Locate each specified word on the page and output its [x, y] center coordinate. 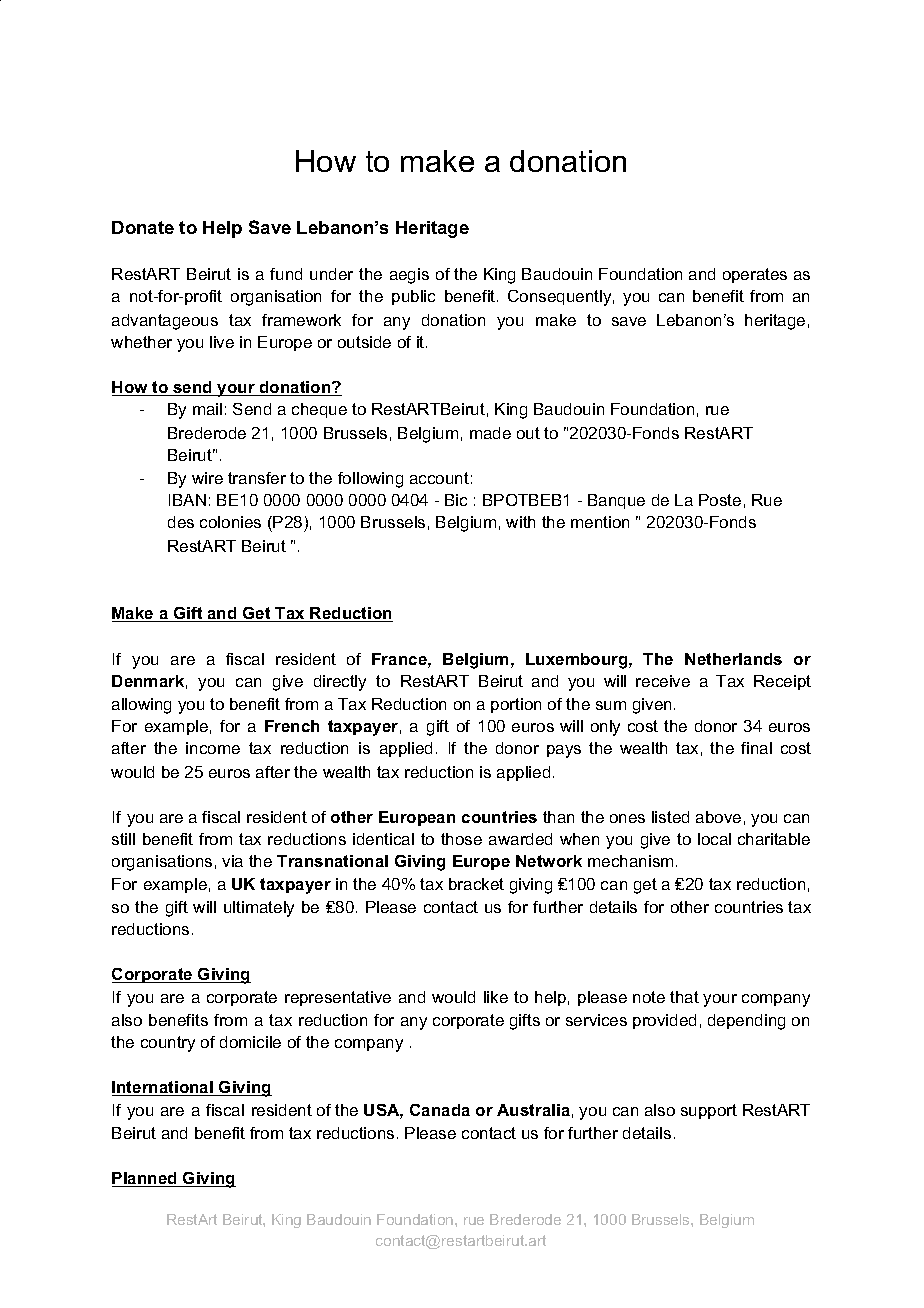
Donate [143, 227]
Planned [145, 1179]
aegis [409, 276]
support [709, 1111]
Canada [440, 1110]
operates [755, 275]
